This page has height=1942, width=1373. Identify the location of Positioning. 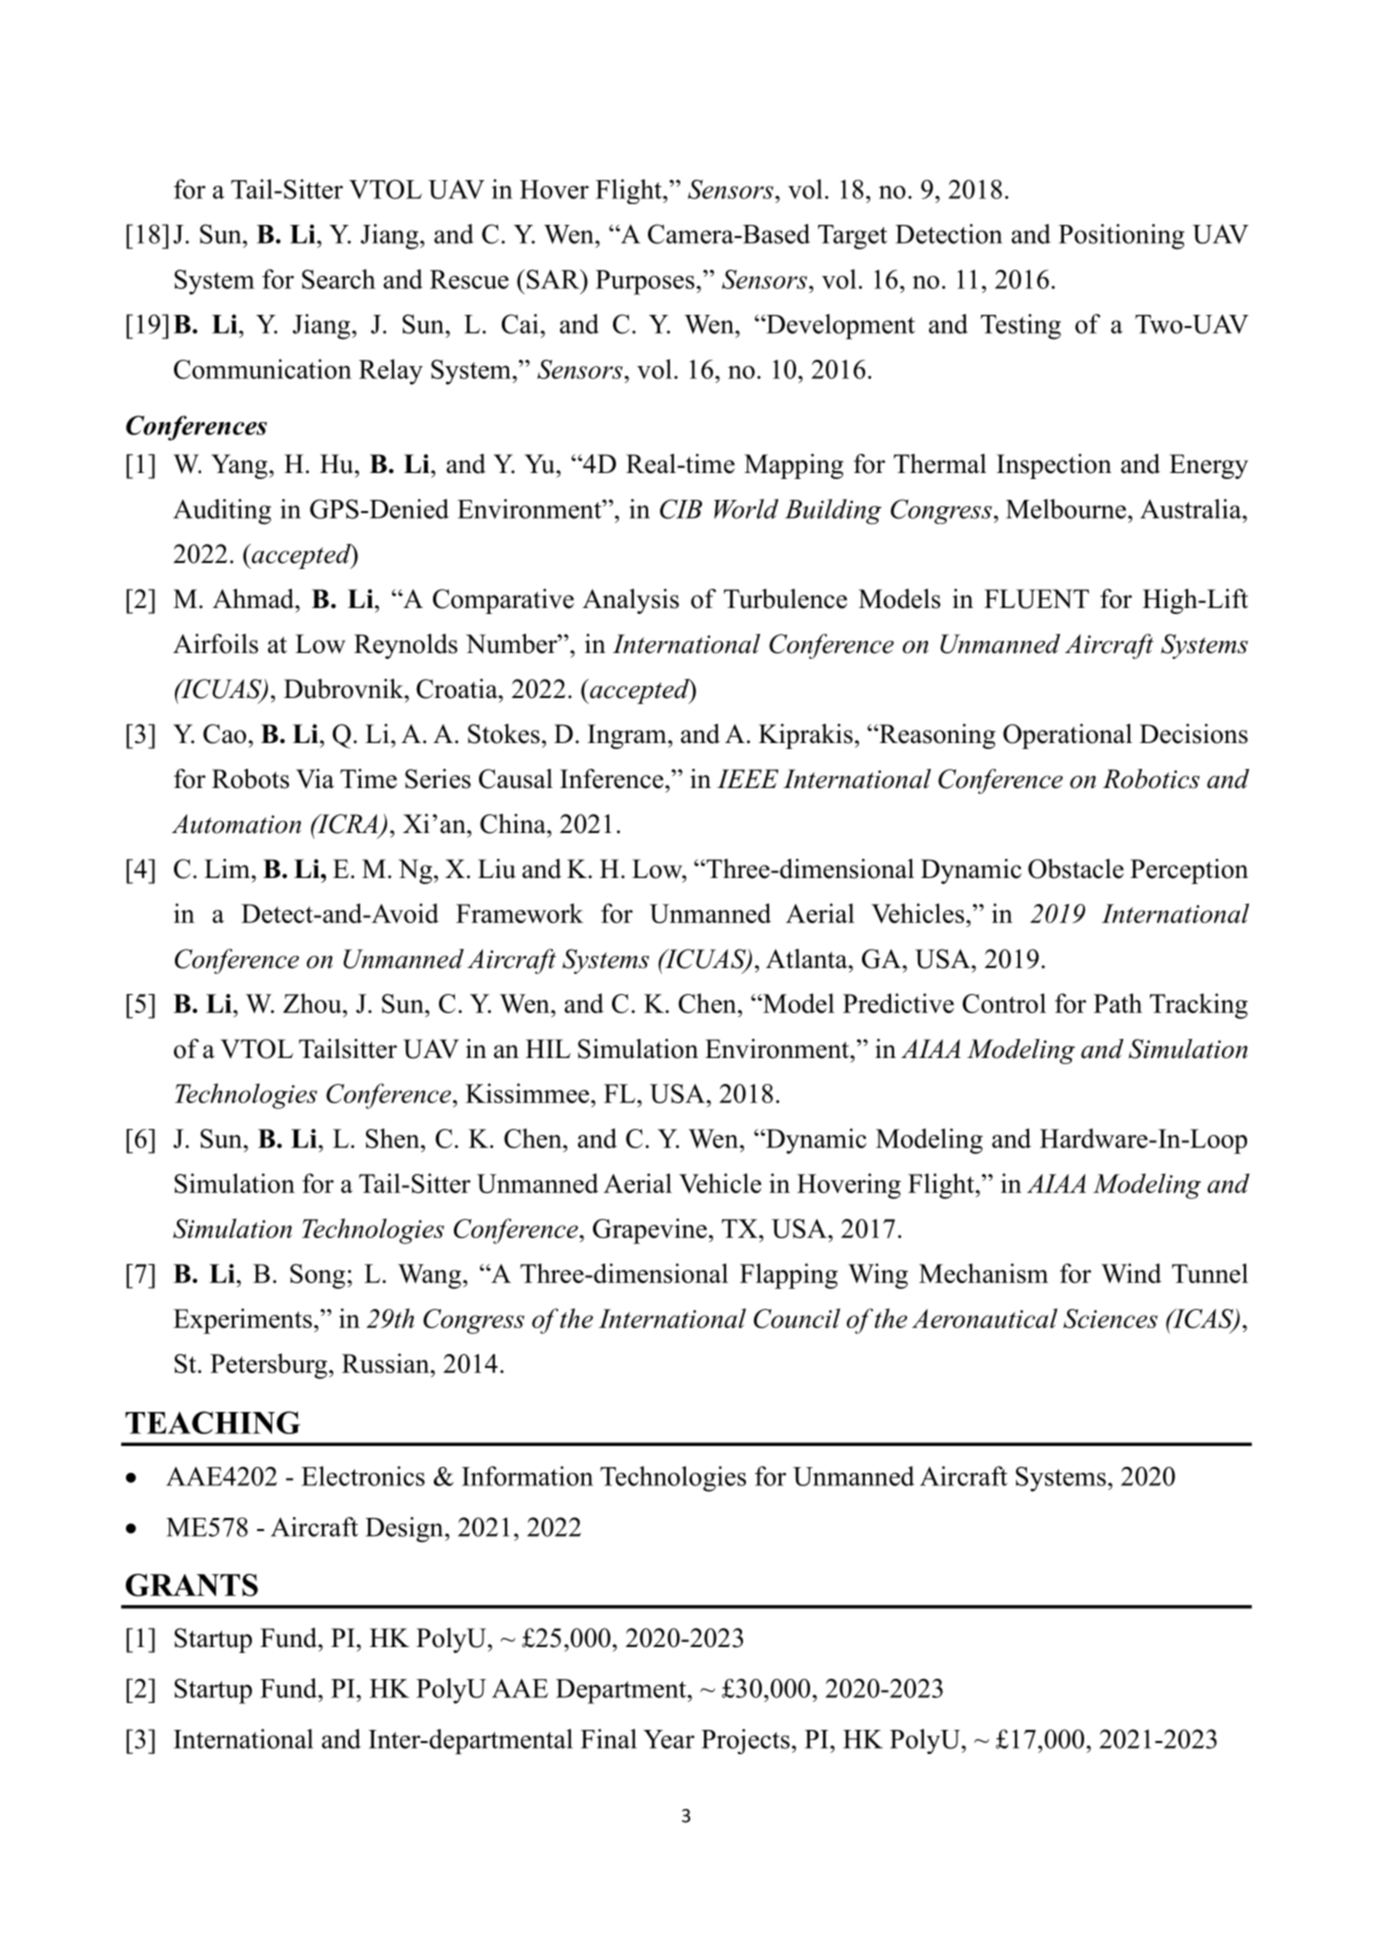
(1121, 237).
